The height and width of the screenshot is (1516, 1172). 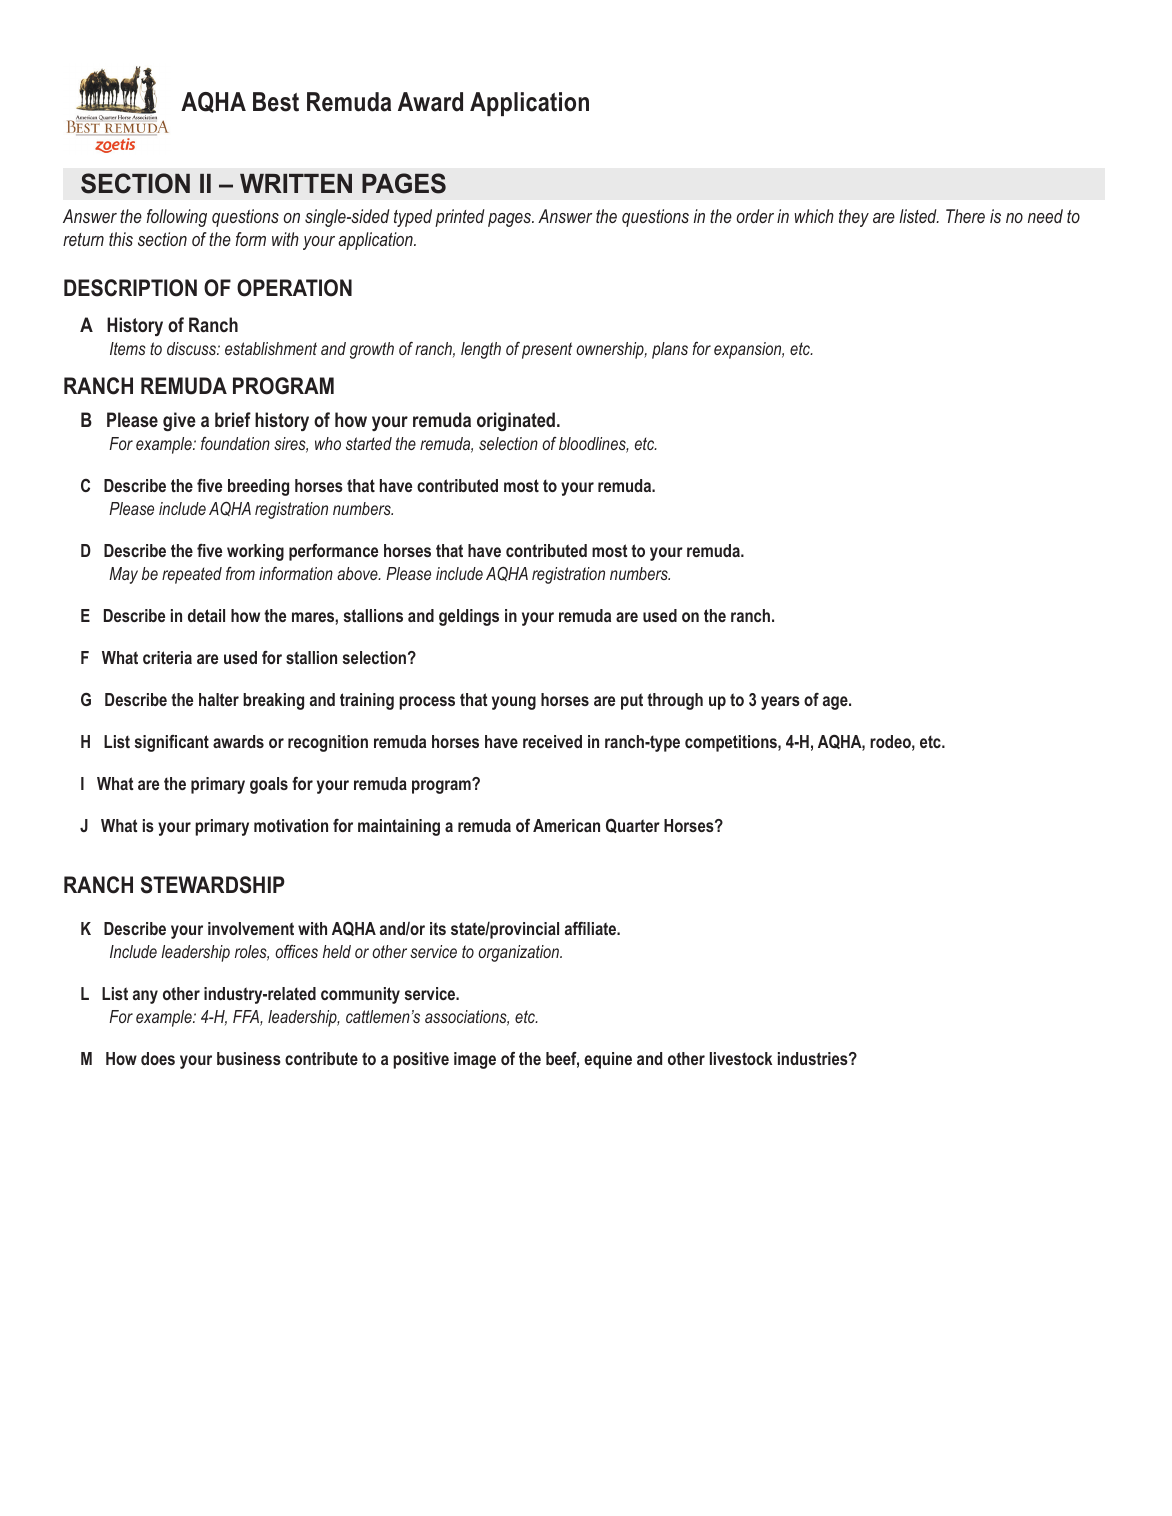 I want to click on years, so click(x=780, y=703).
